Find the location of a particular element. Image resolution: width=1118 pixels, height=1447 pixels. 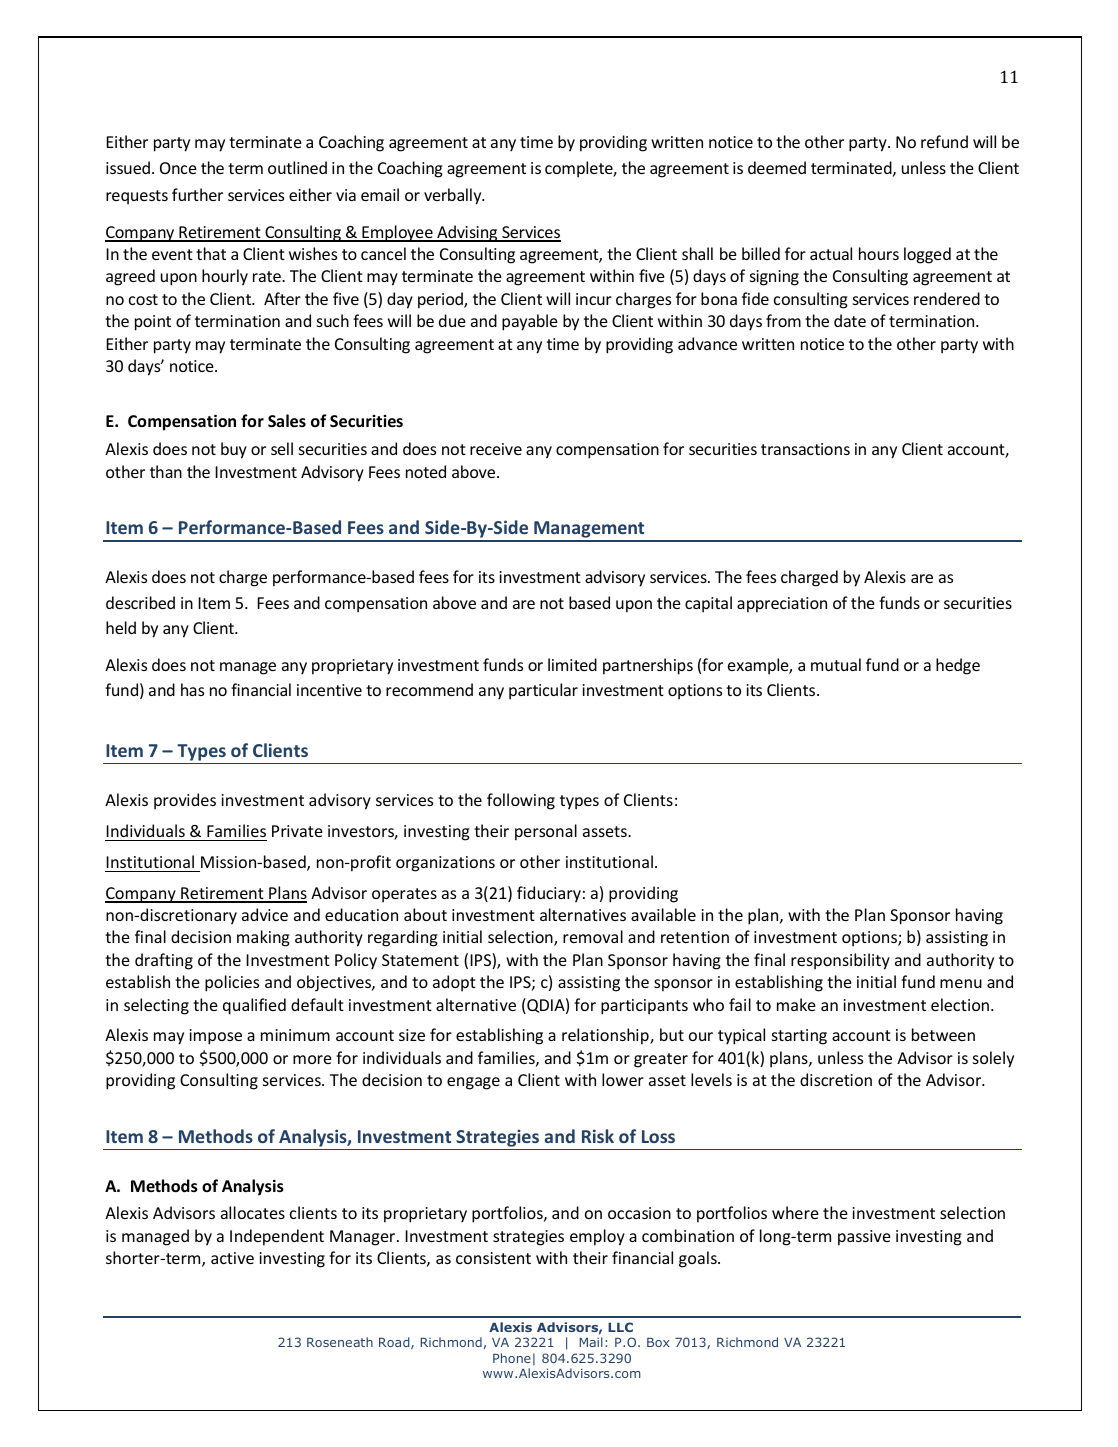

hours is located at coordinates (879, 253).
